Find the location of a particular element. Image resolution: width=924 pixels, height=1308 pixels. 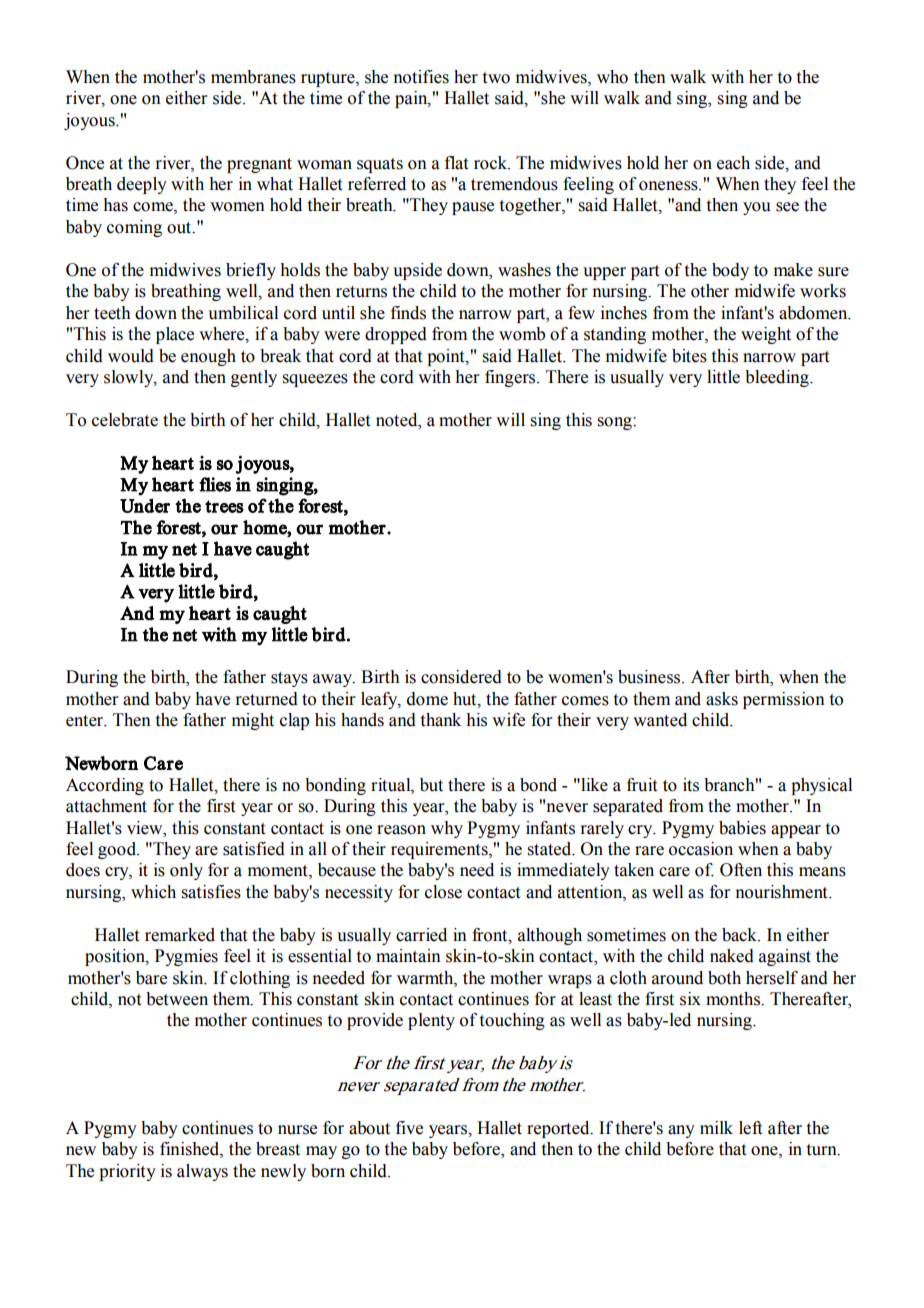

two is located at coordinates (496, 78).
